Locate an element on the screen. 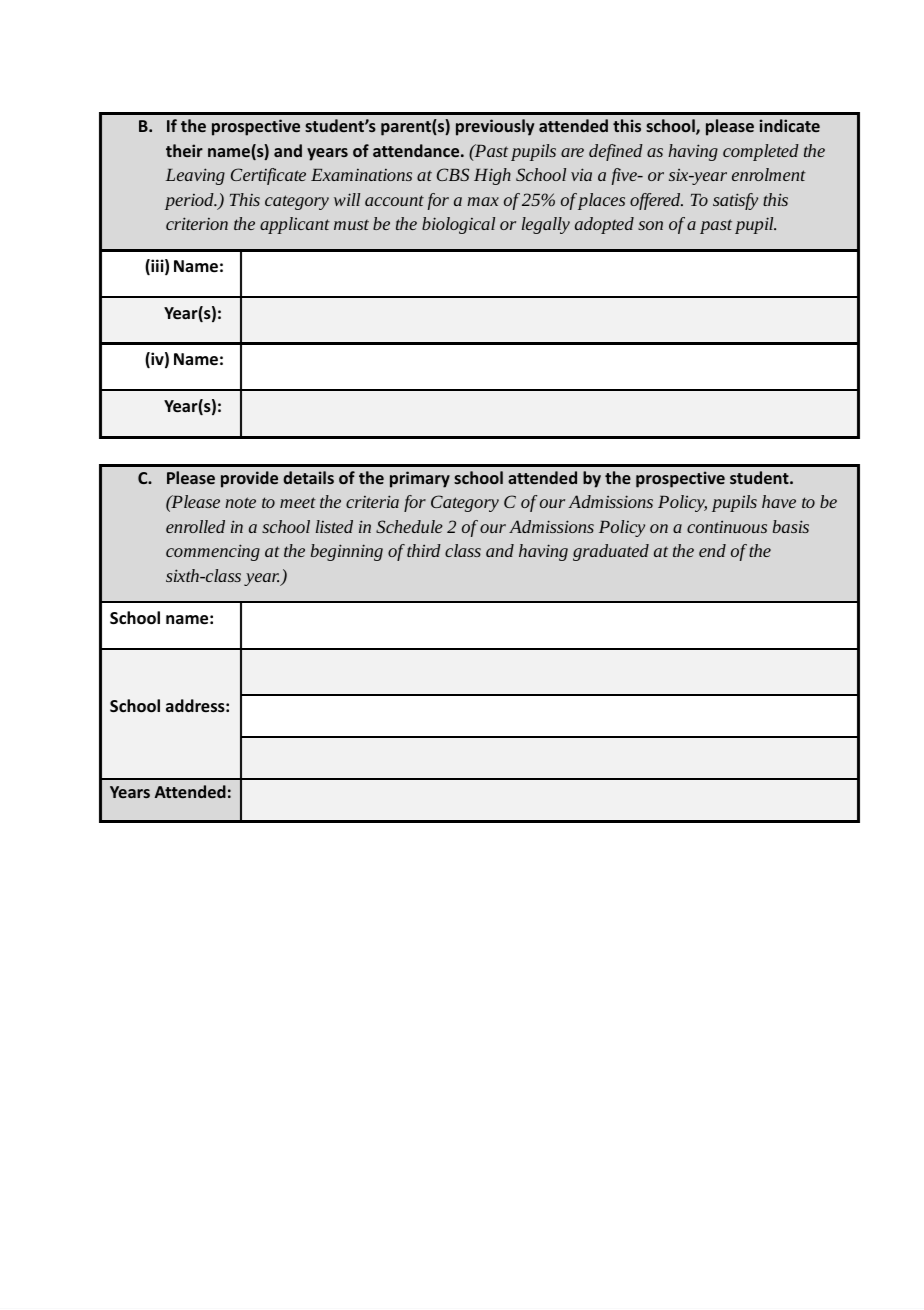  commencing is located at coordinates (213, 552).
